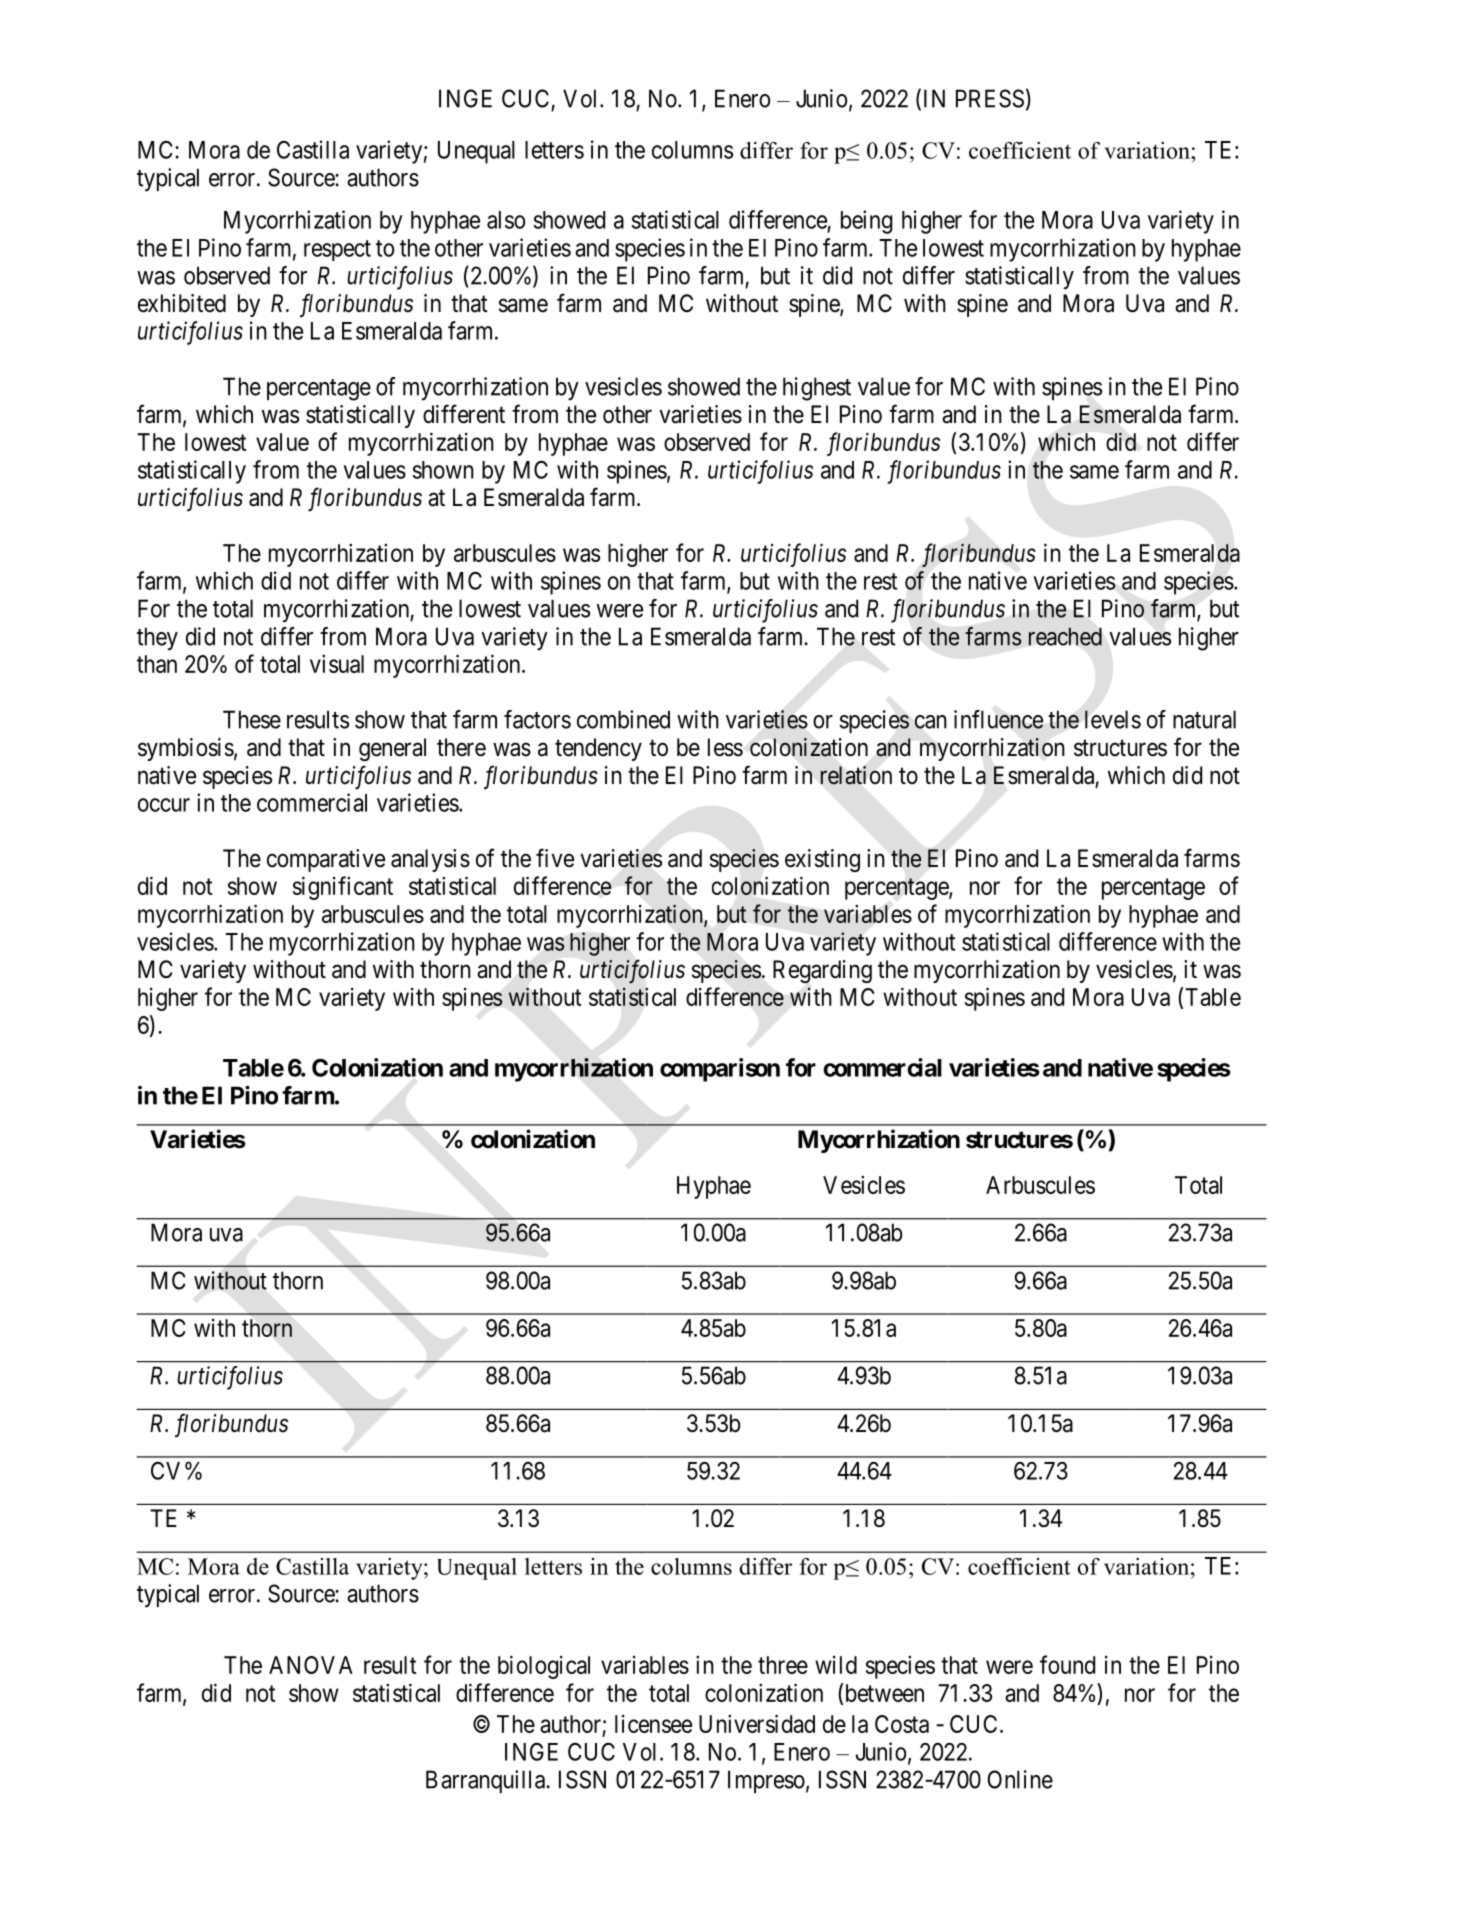 The image size is (1477, 1912). What do you see at coordinates (506, 220) in the screenshot?
I see `also` at bounding box center [506, 220].
